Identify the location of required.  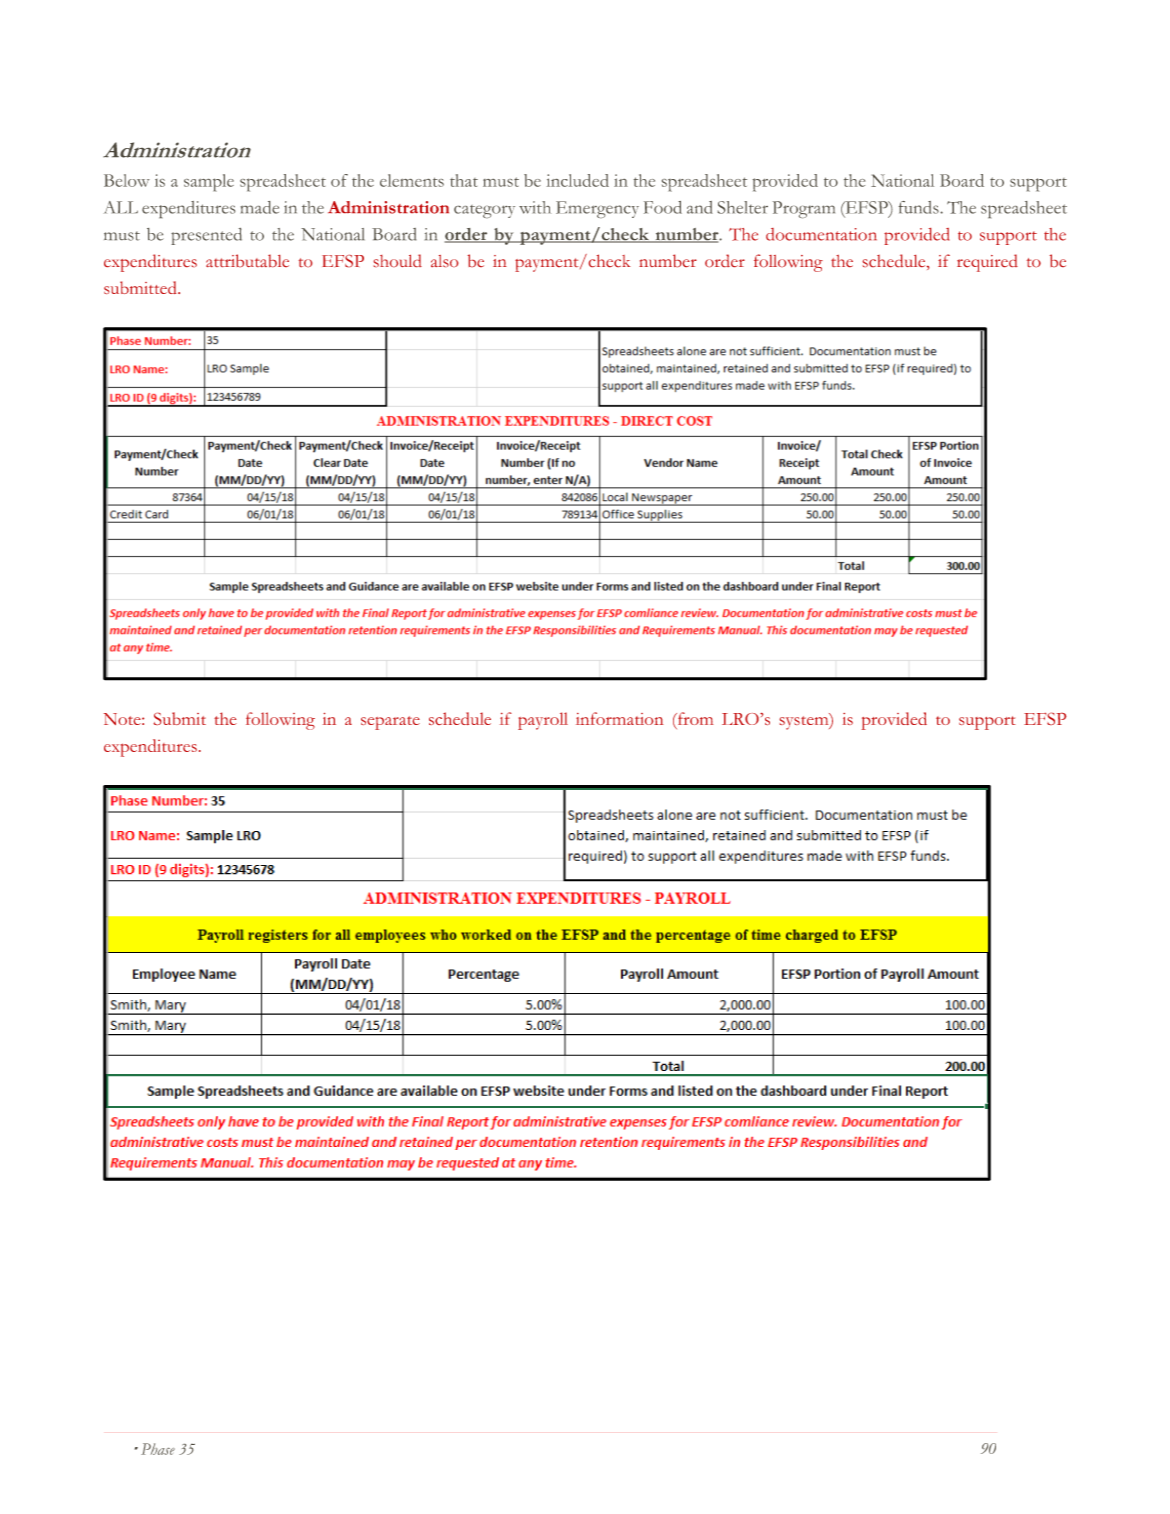
(987, 263).
